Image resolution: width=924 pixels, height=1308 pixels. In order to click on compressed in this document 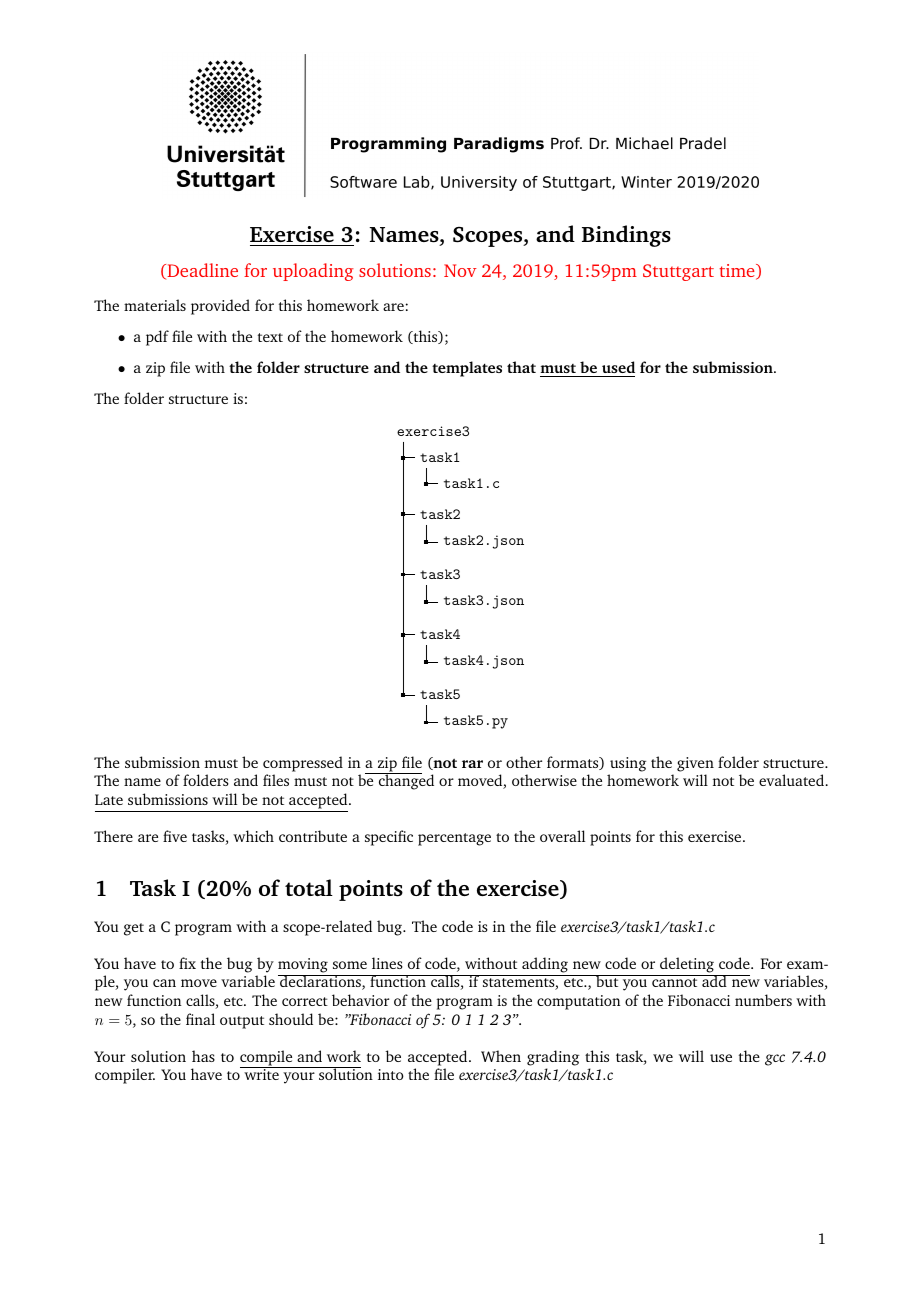, I will do `click(303, 764)`.
